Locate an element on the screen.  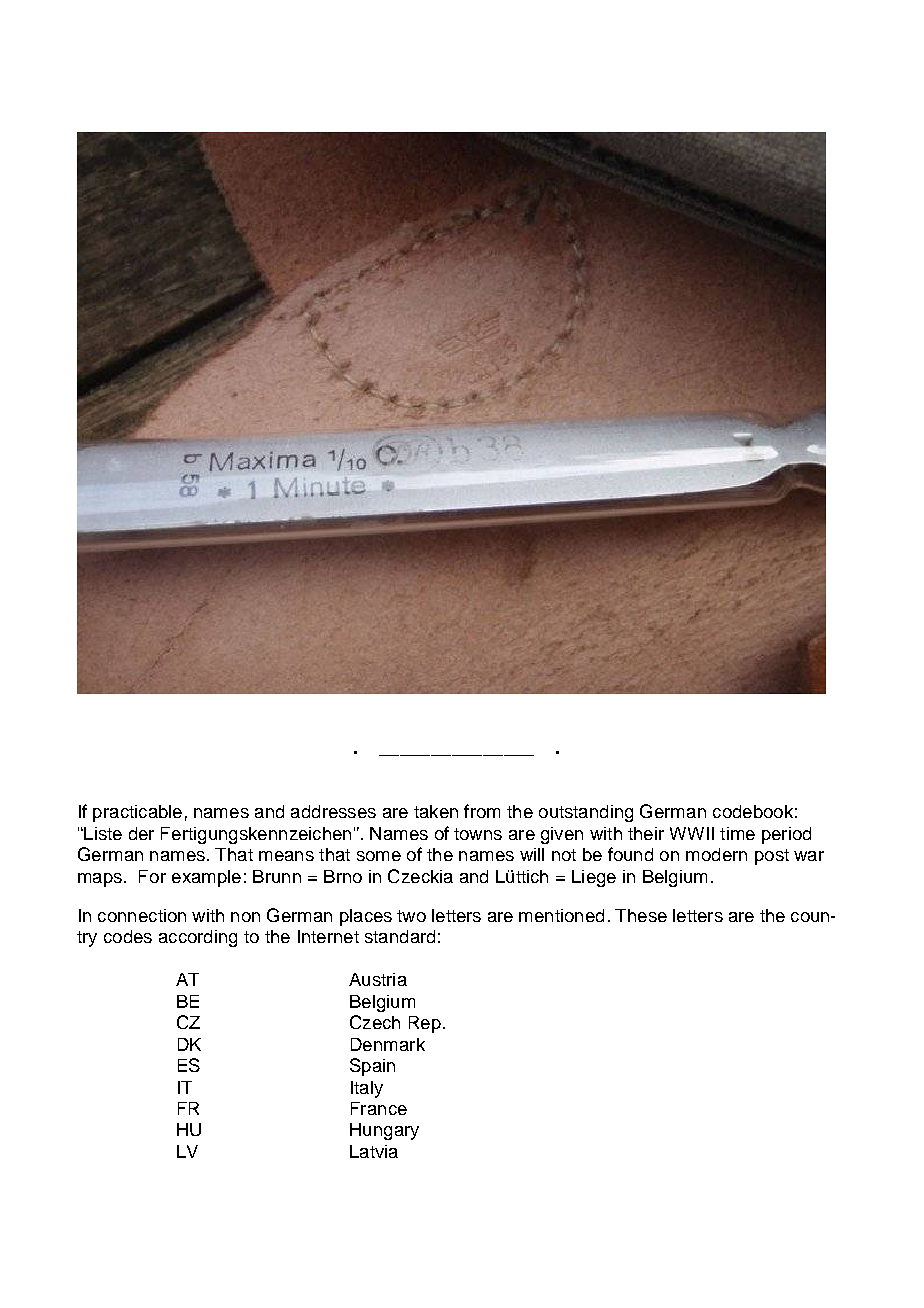
Latvia is located at coordinates (374, 1151).
